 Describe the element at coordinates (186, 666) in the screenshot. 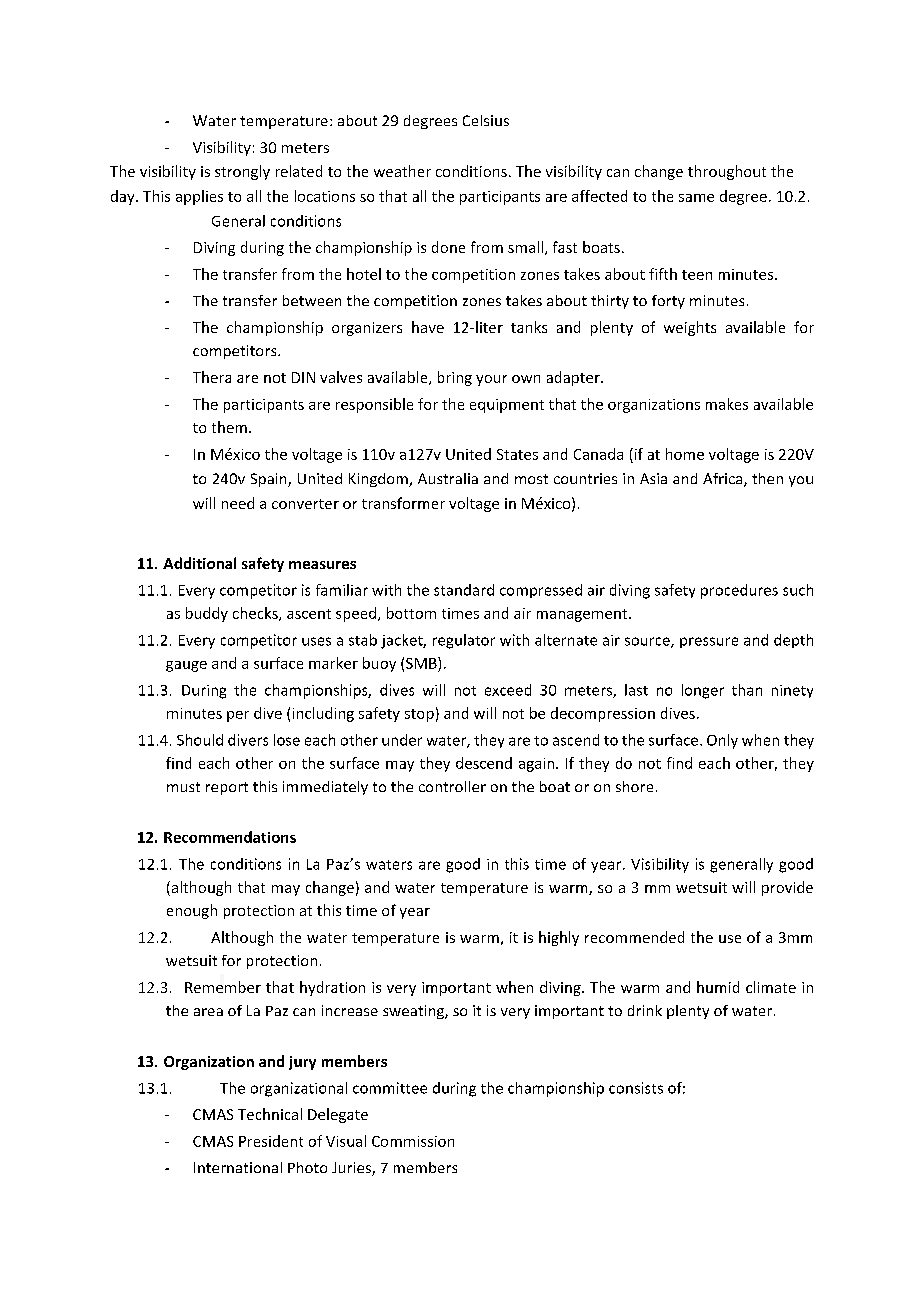

I see `gauge` at that location.
